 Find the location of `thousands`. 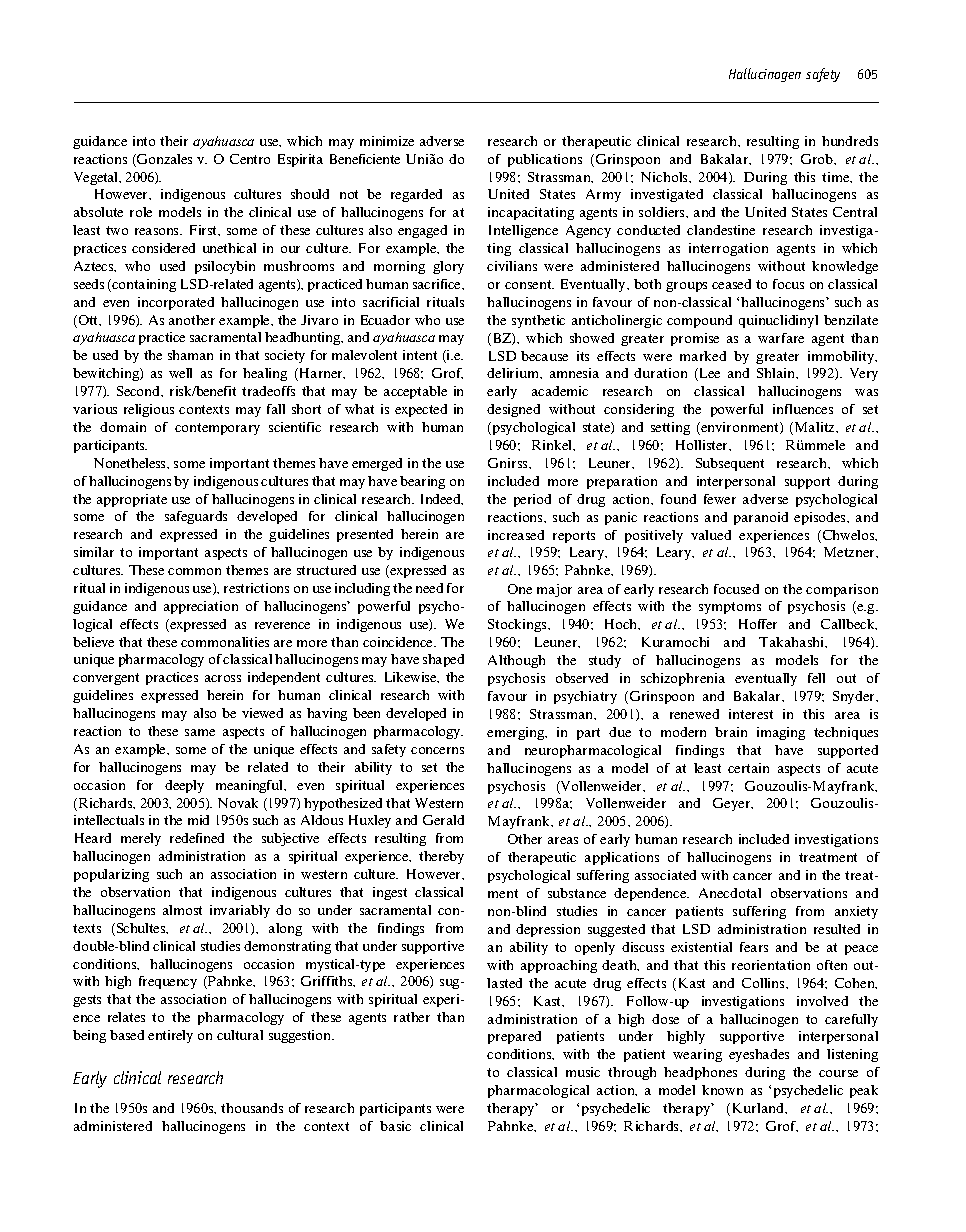

thousands is located at coordinates (252, 1108).
